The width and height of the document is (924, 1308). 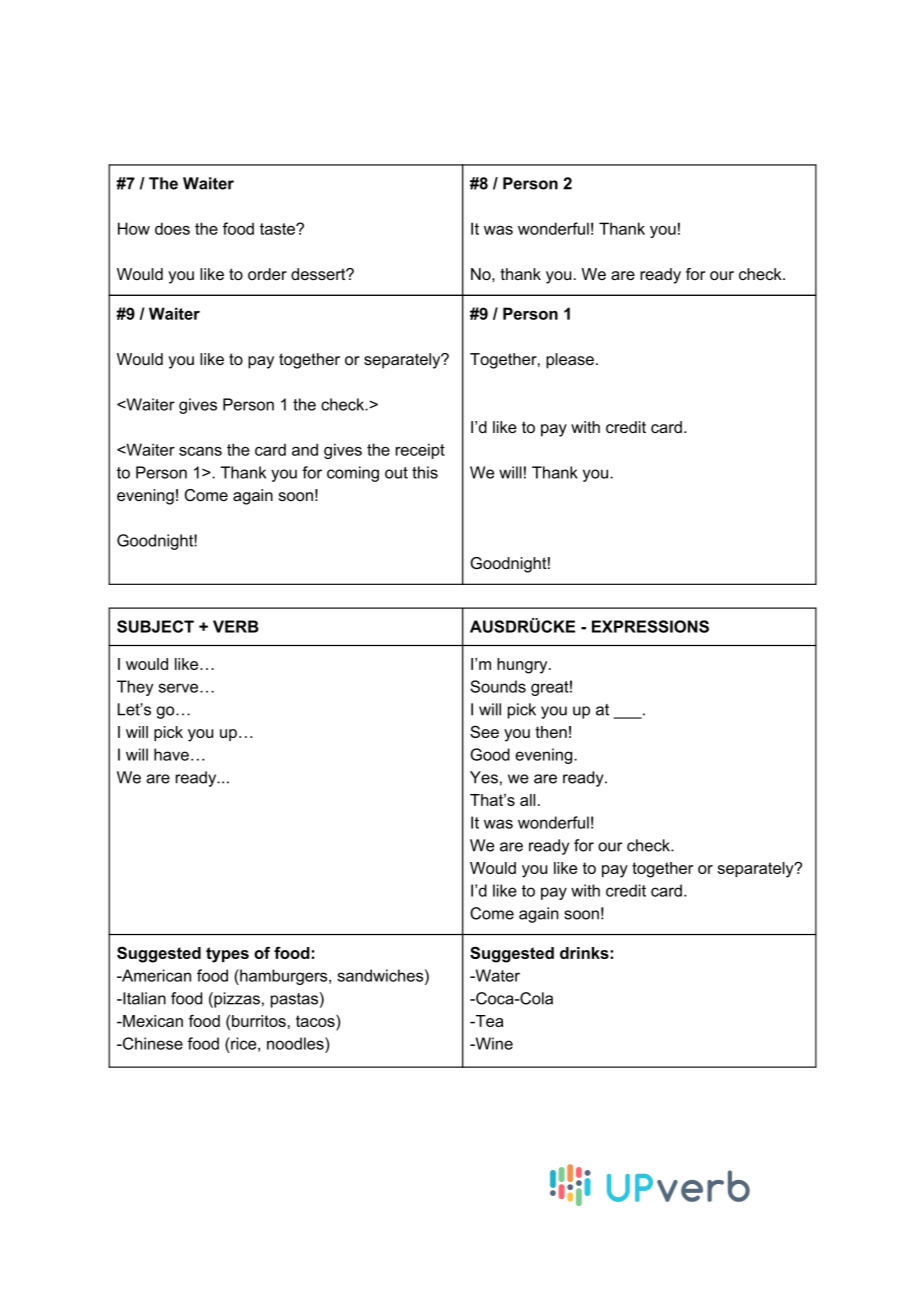 What do you see at coordinates (278, 229) in the document?
I see `taste` at bounding box center [278, 229].
